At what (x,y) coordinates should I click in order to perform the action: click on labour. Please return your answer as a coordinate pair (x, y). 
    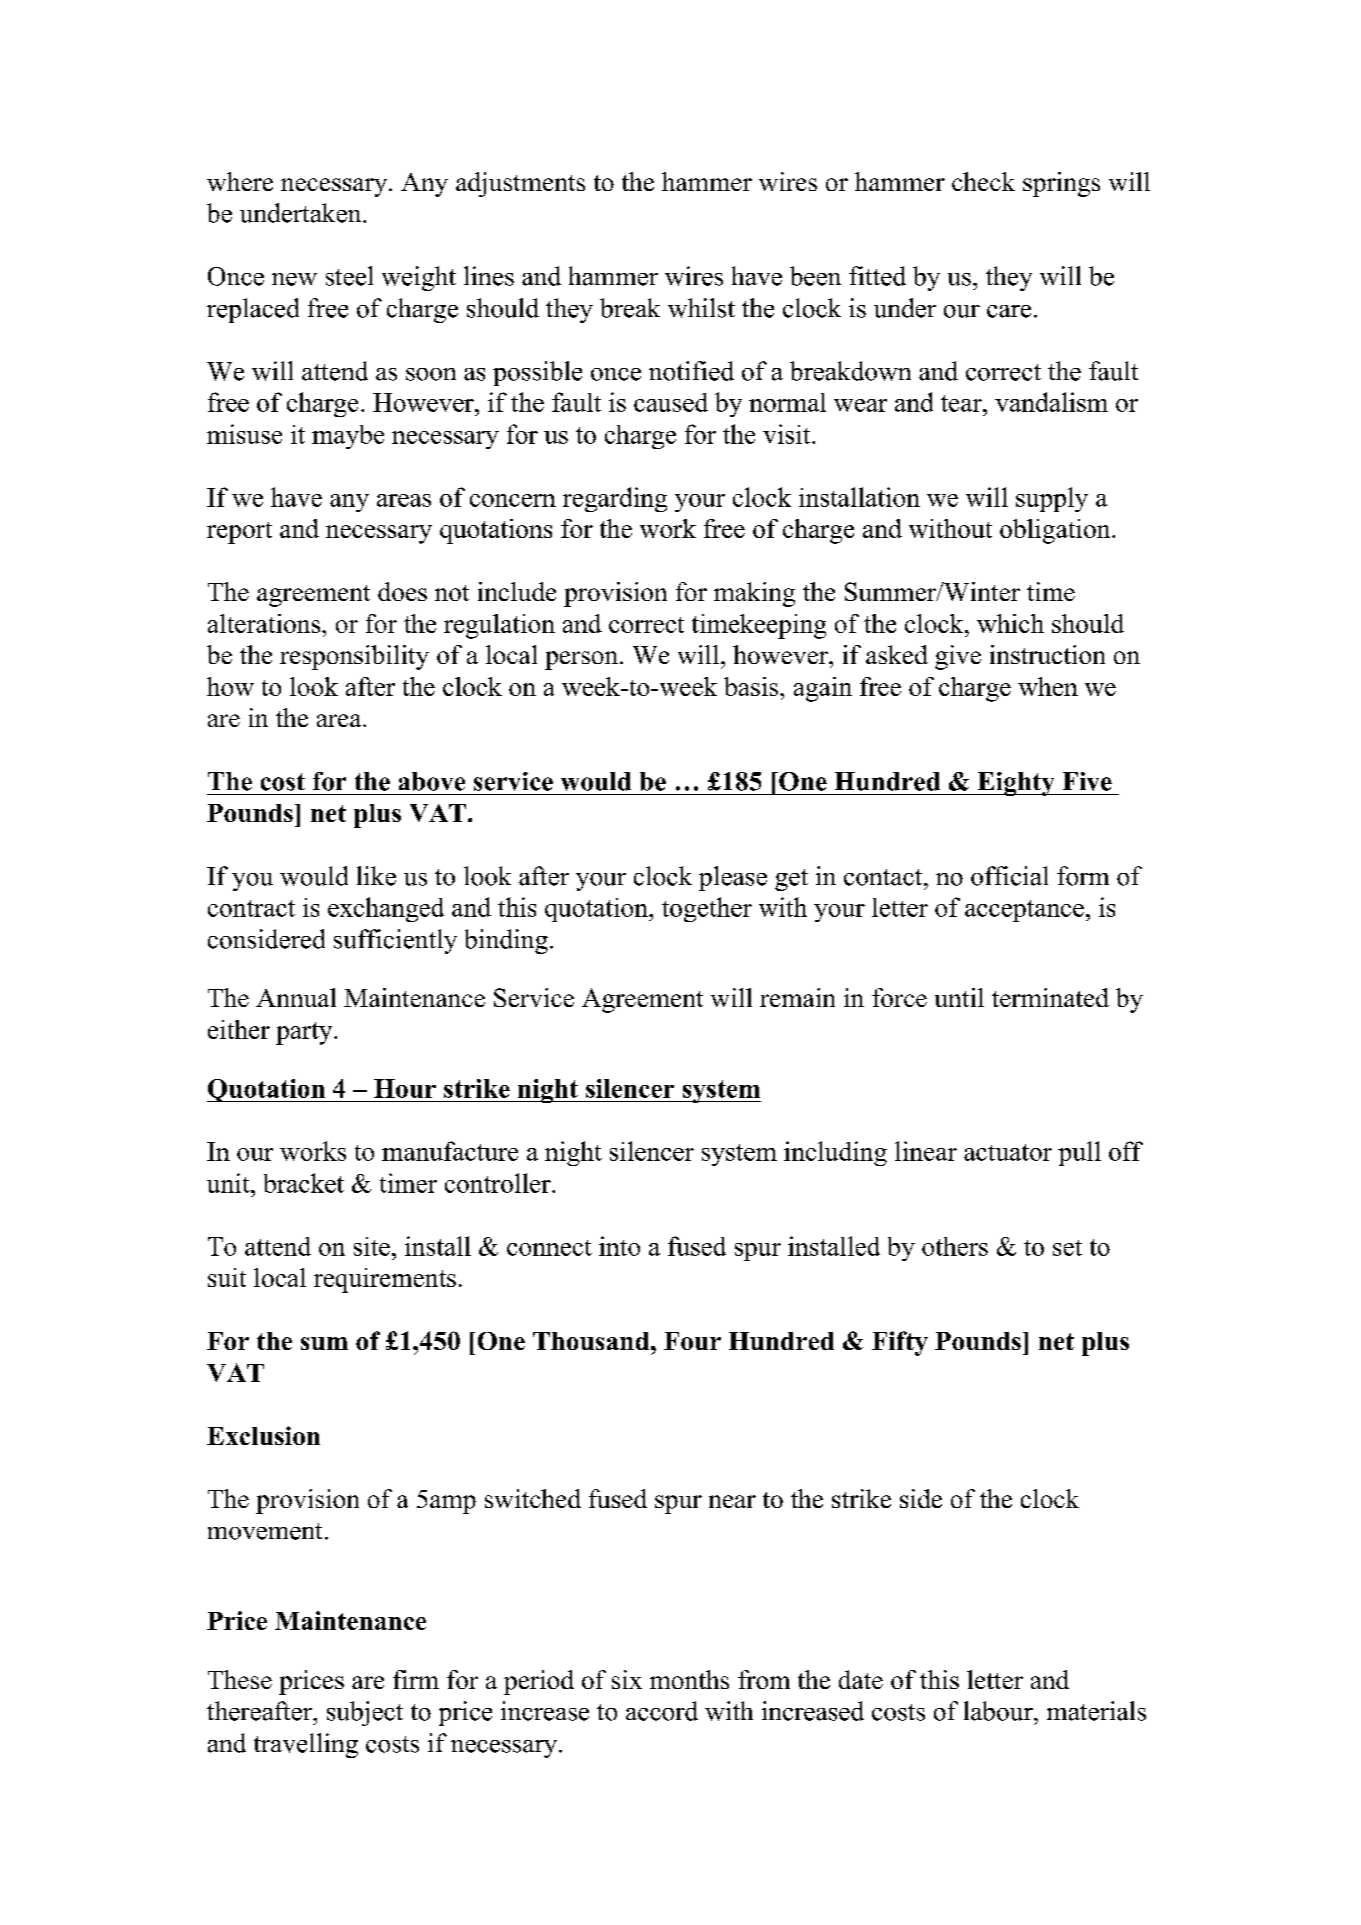
    Looking at the image, I should click on (999, 1711).
